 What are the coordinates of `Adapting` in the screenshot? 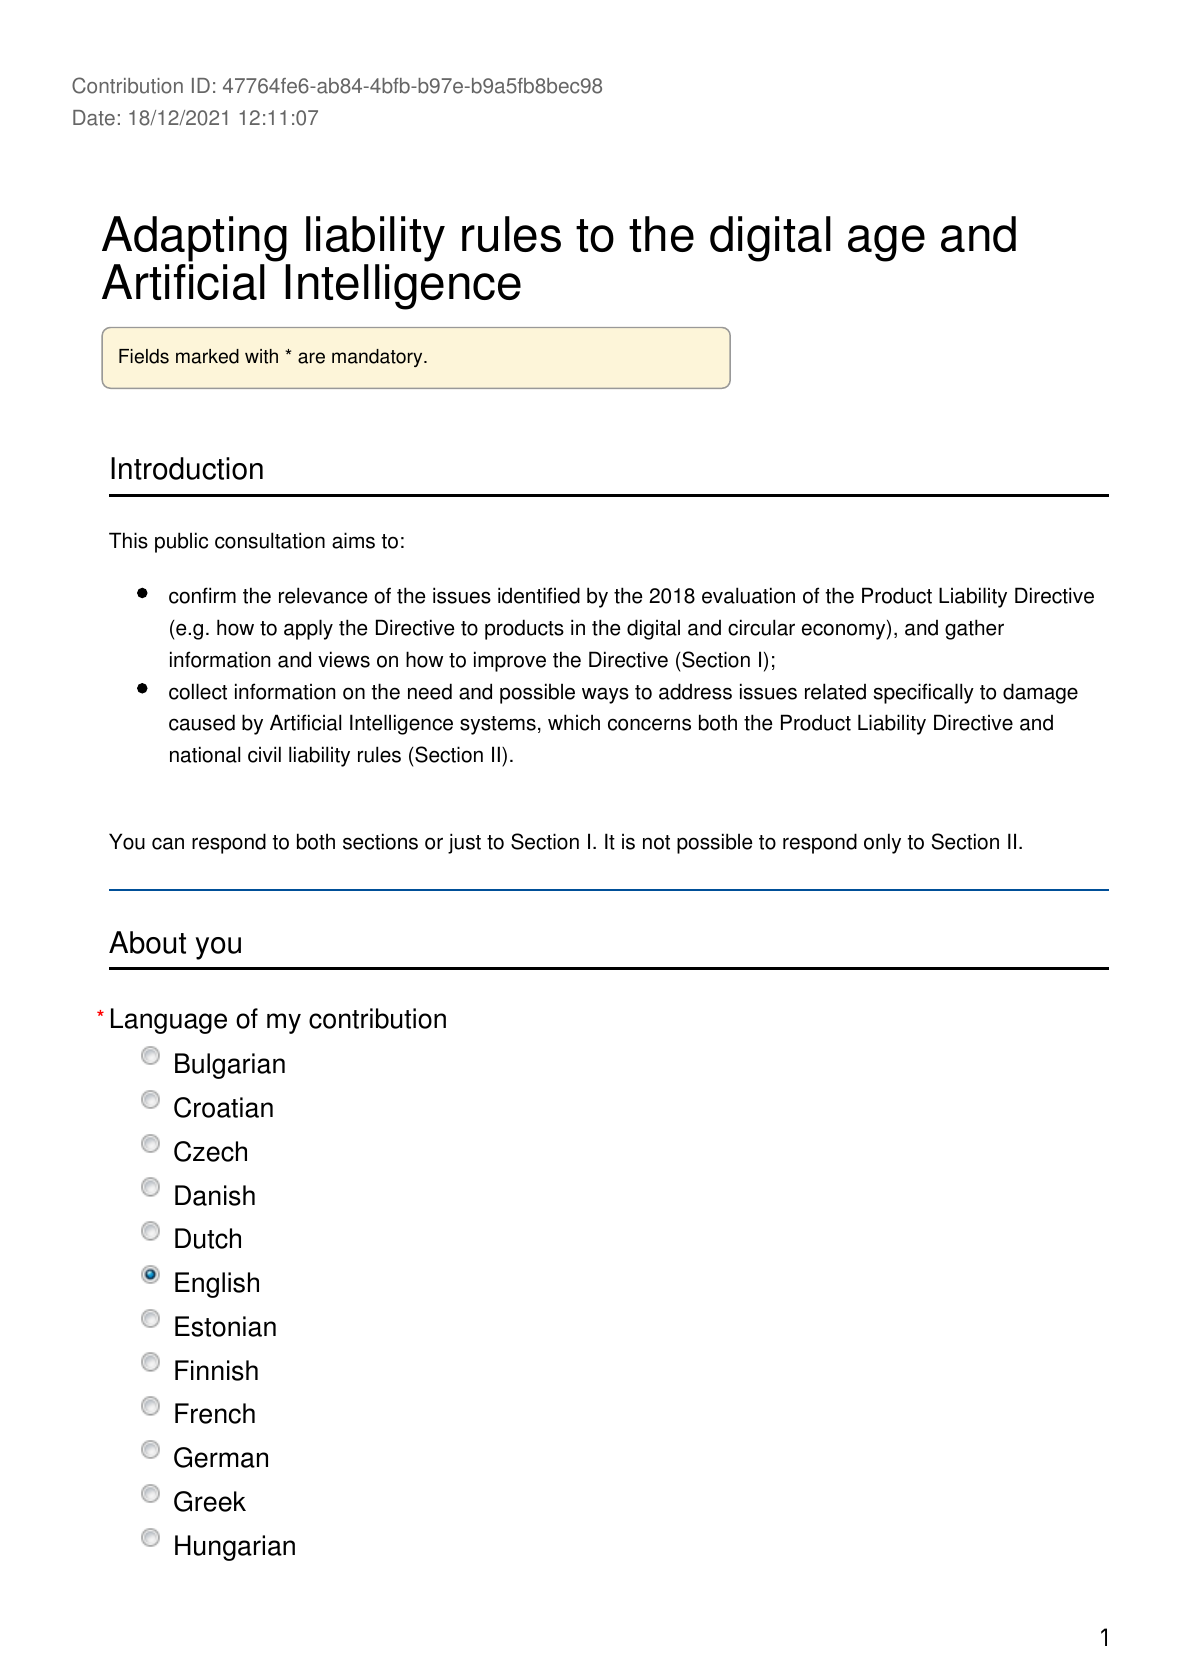 It's located at (195, 240).
